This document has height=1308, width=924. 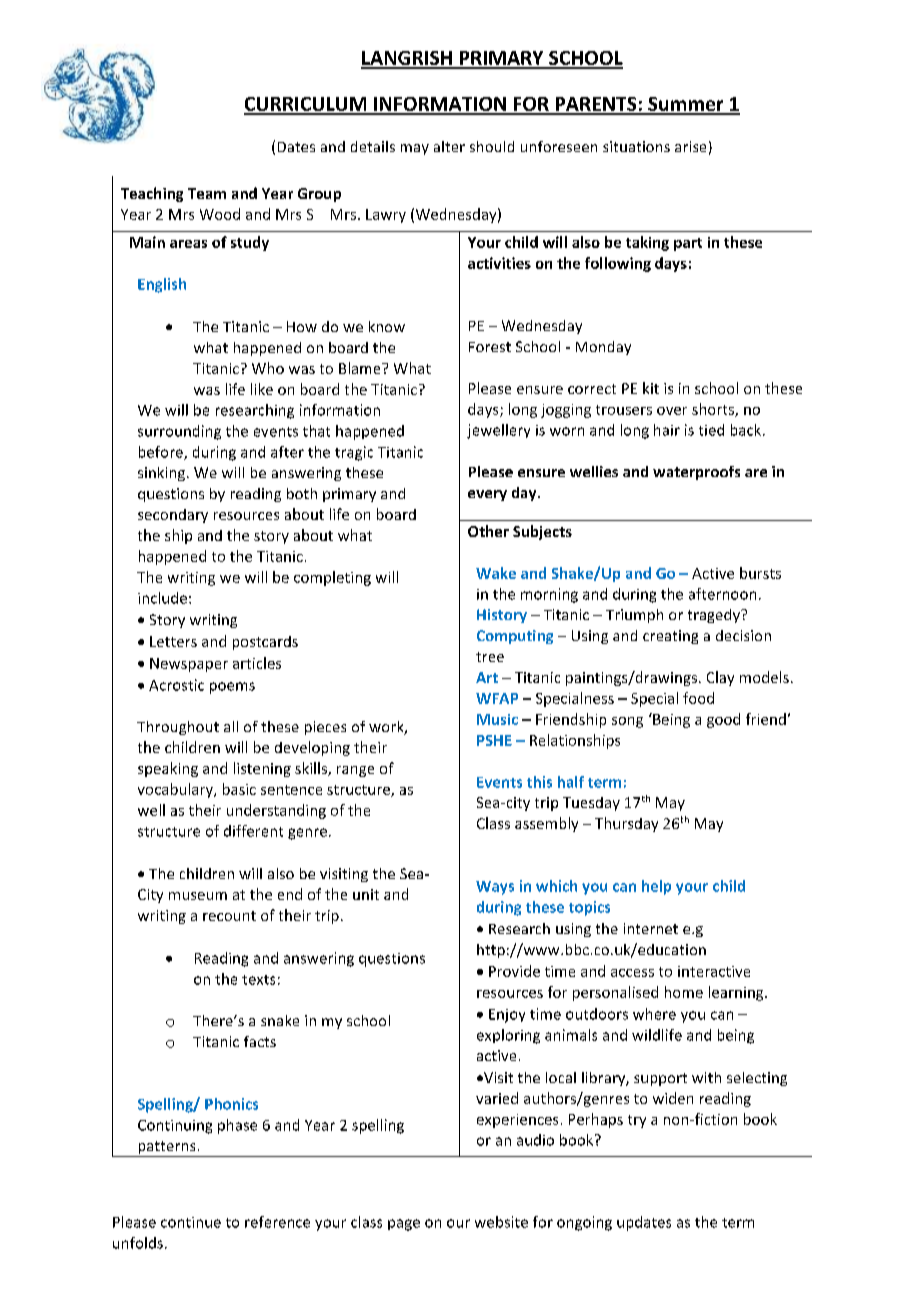 What do you see at coordinates (449, 146) in the document?
I see `alter` at bounding box center [449, 146].
